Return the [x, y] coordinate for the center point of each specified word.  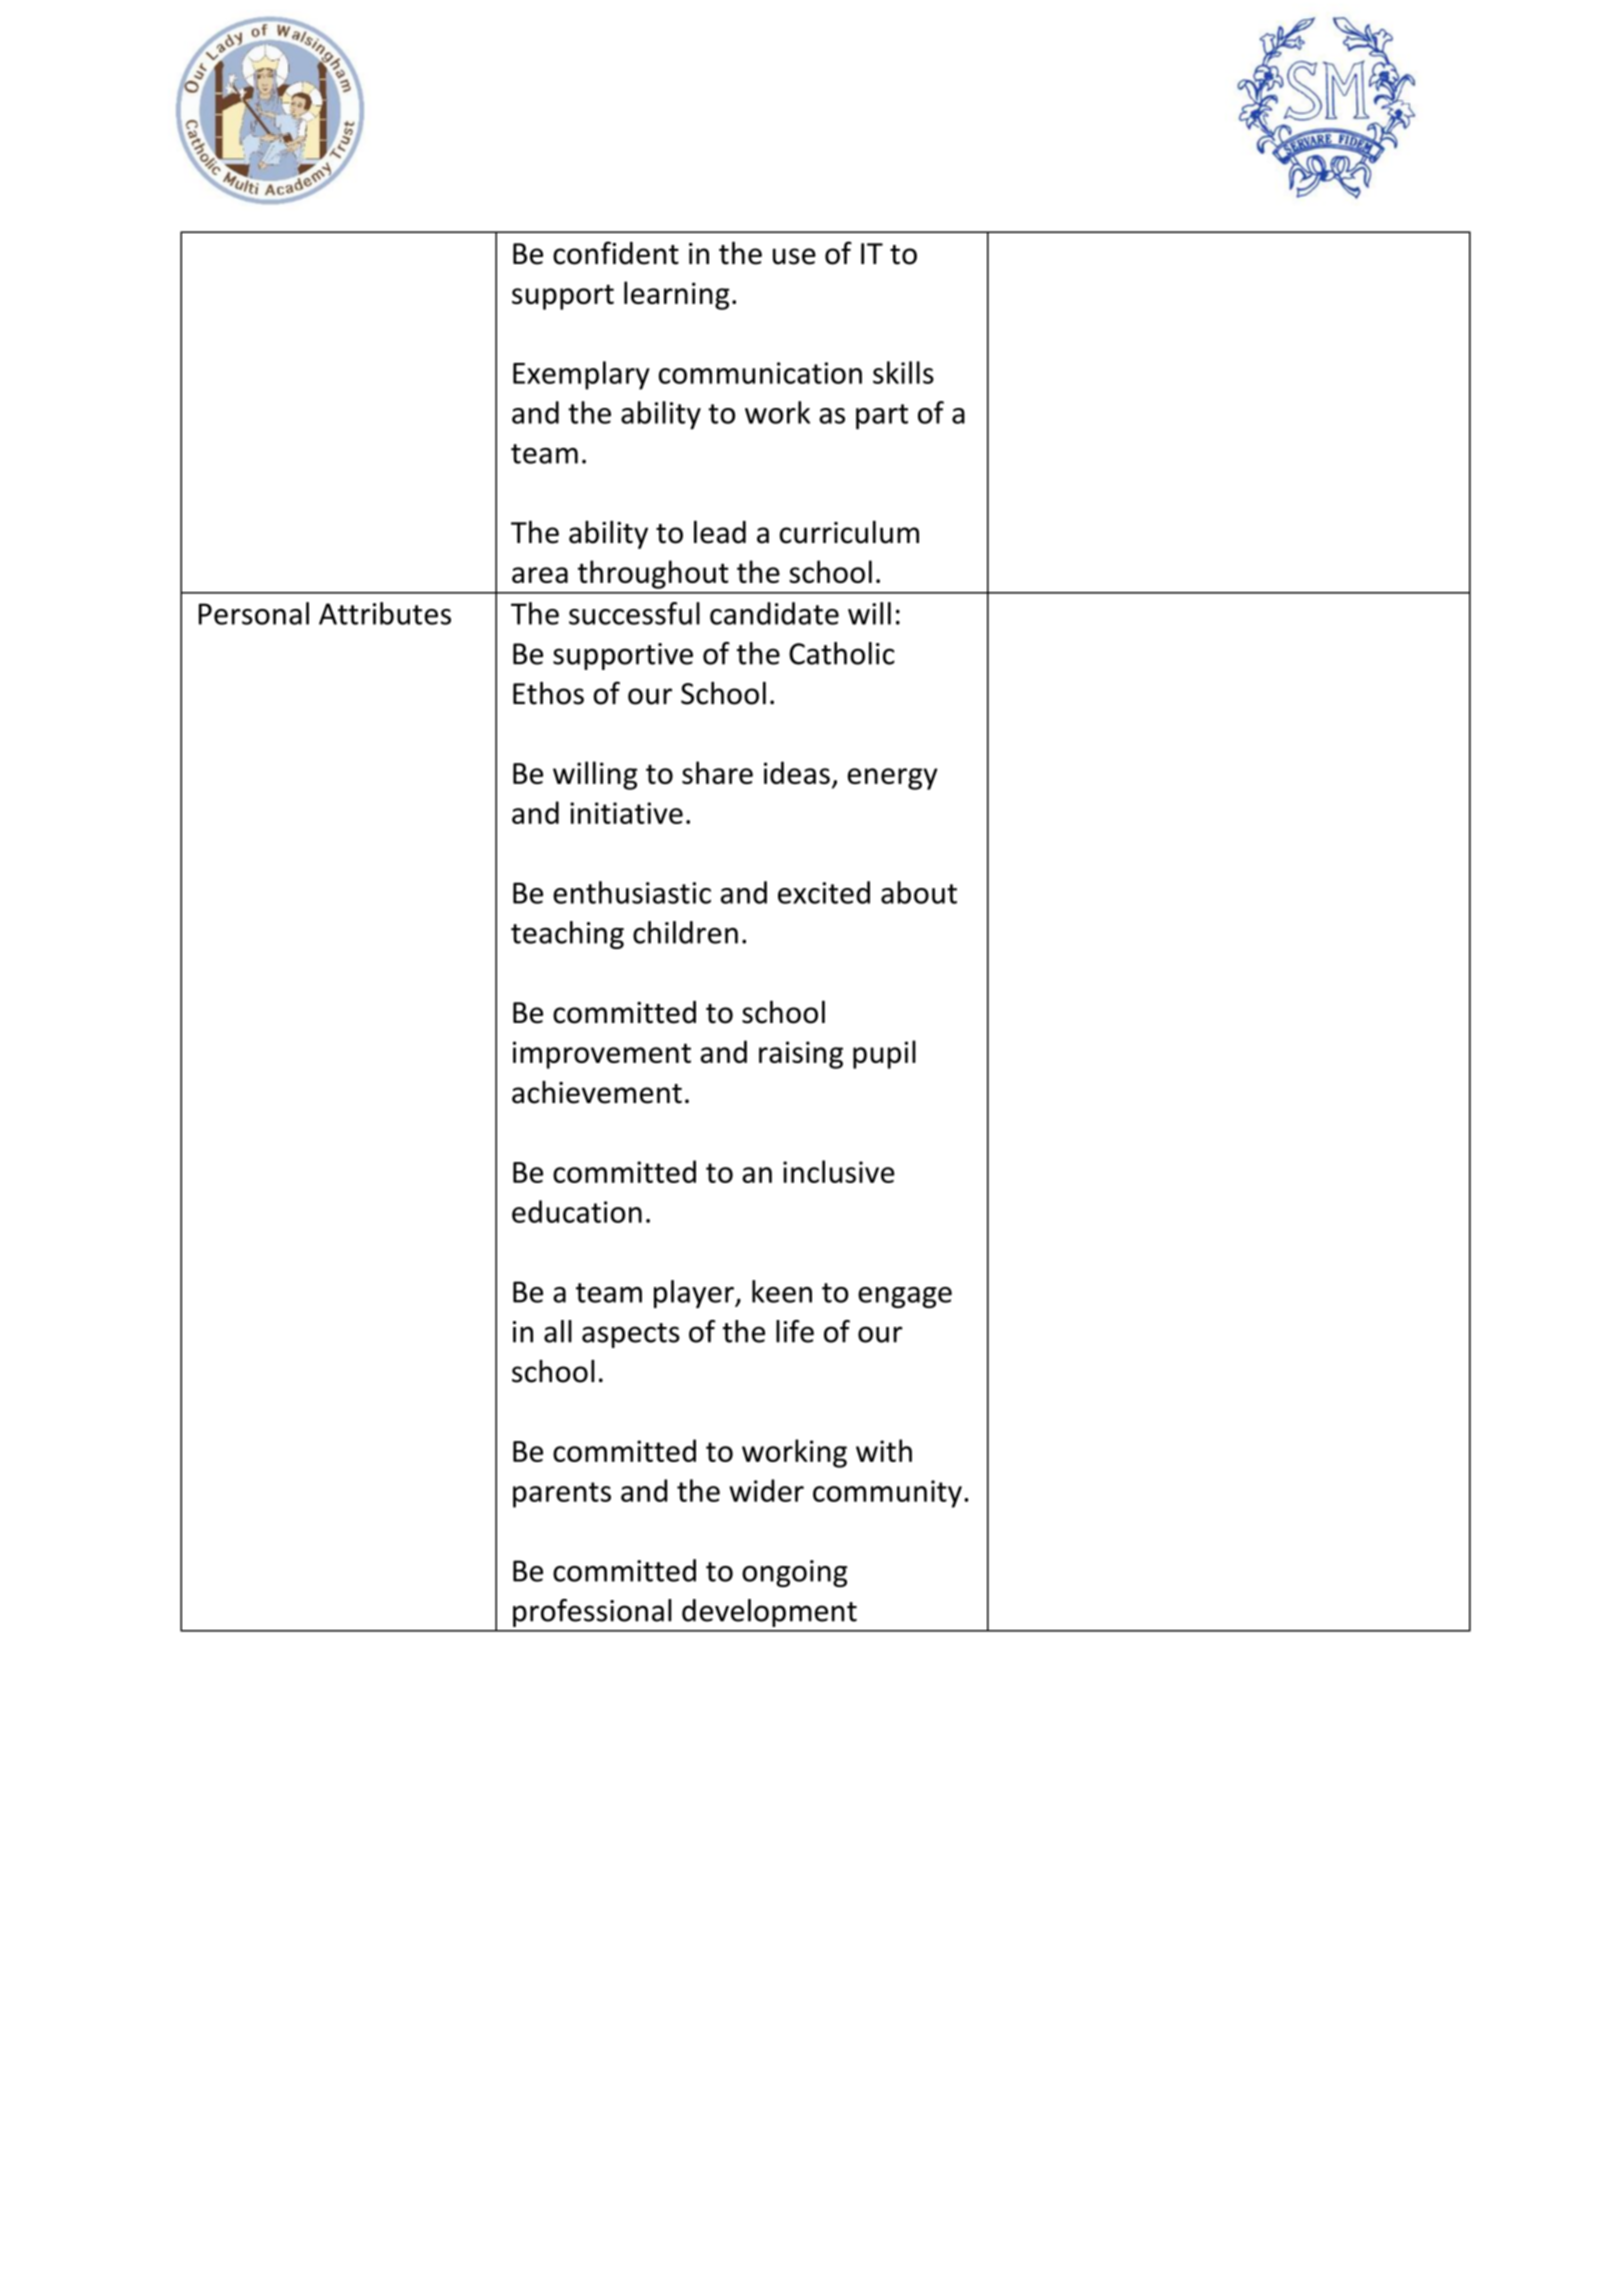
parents [562, 1495]
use [794, 256]
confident [616, 253]
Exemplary [581, 375]
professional [592, 1613]
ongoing [794, 1573]
